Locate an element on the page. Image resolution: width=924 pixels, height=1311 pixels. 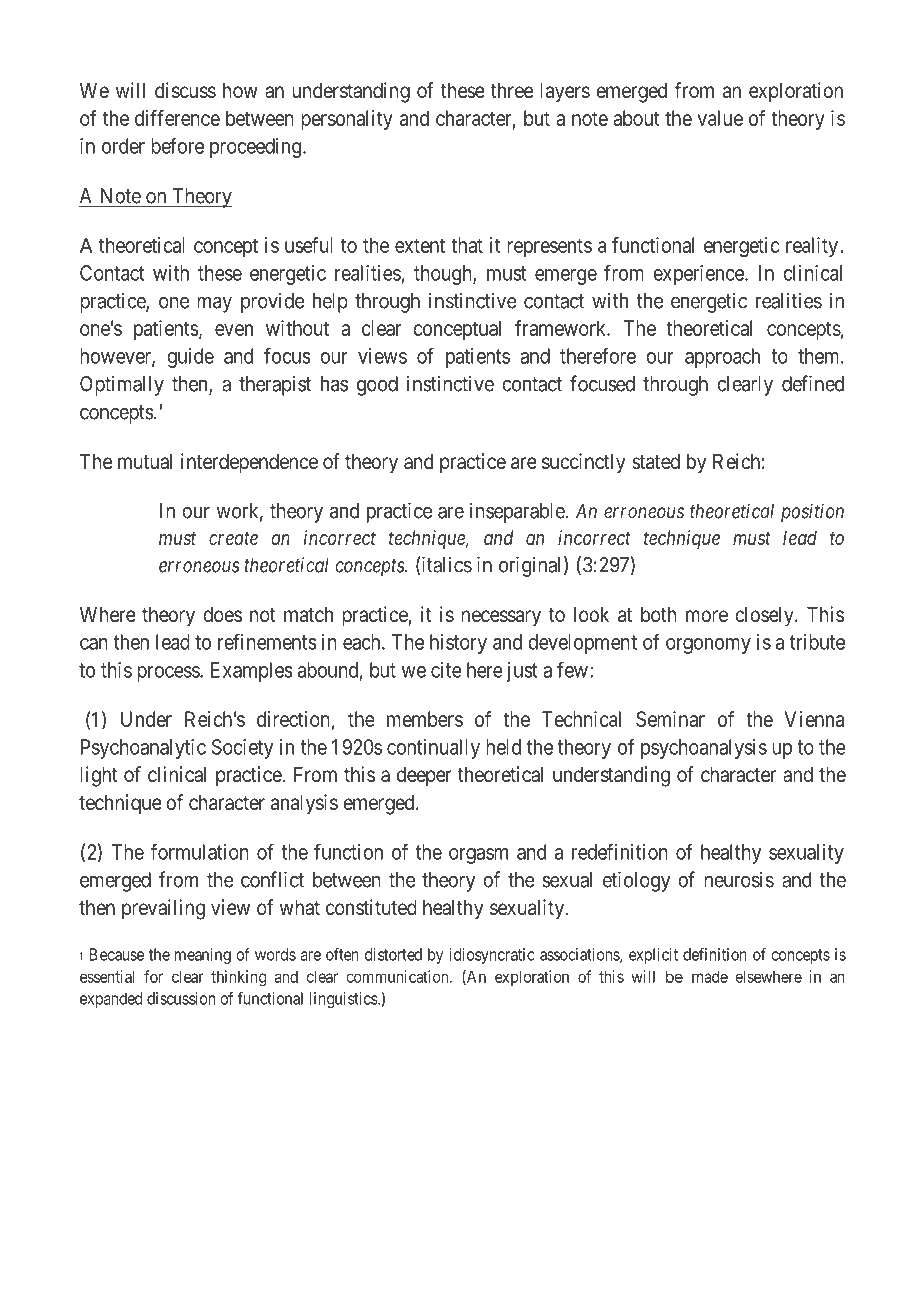
made is located at coordinates (710, 976).
